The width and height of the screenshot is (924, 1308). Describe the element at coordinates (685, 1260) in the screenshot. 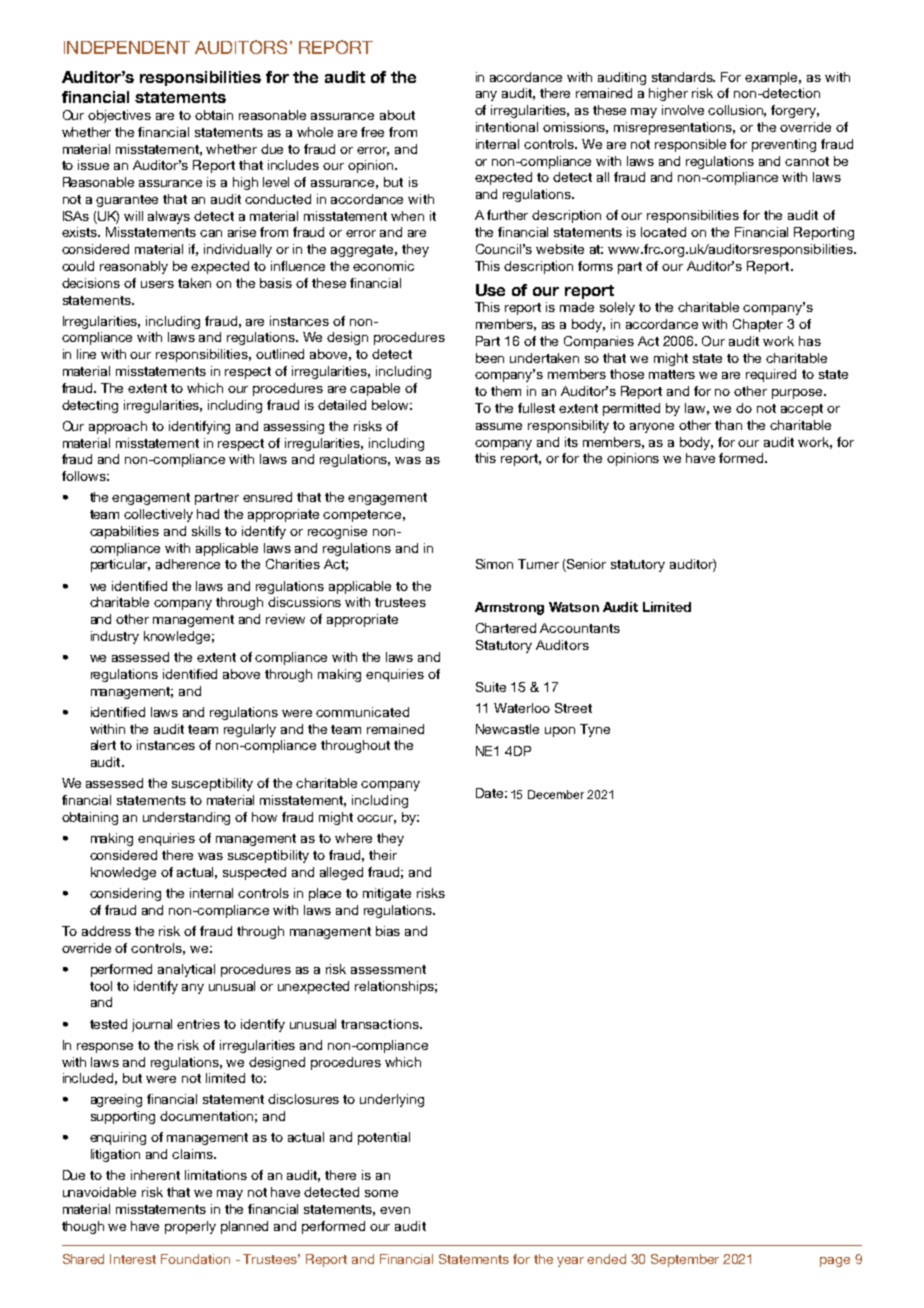

I see `September` at that location.
